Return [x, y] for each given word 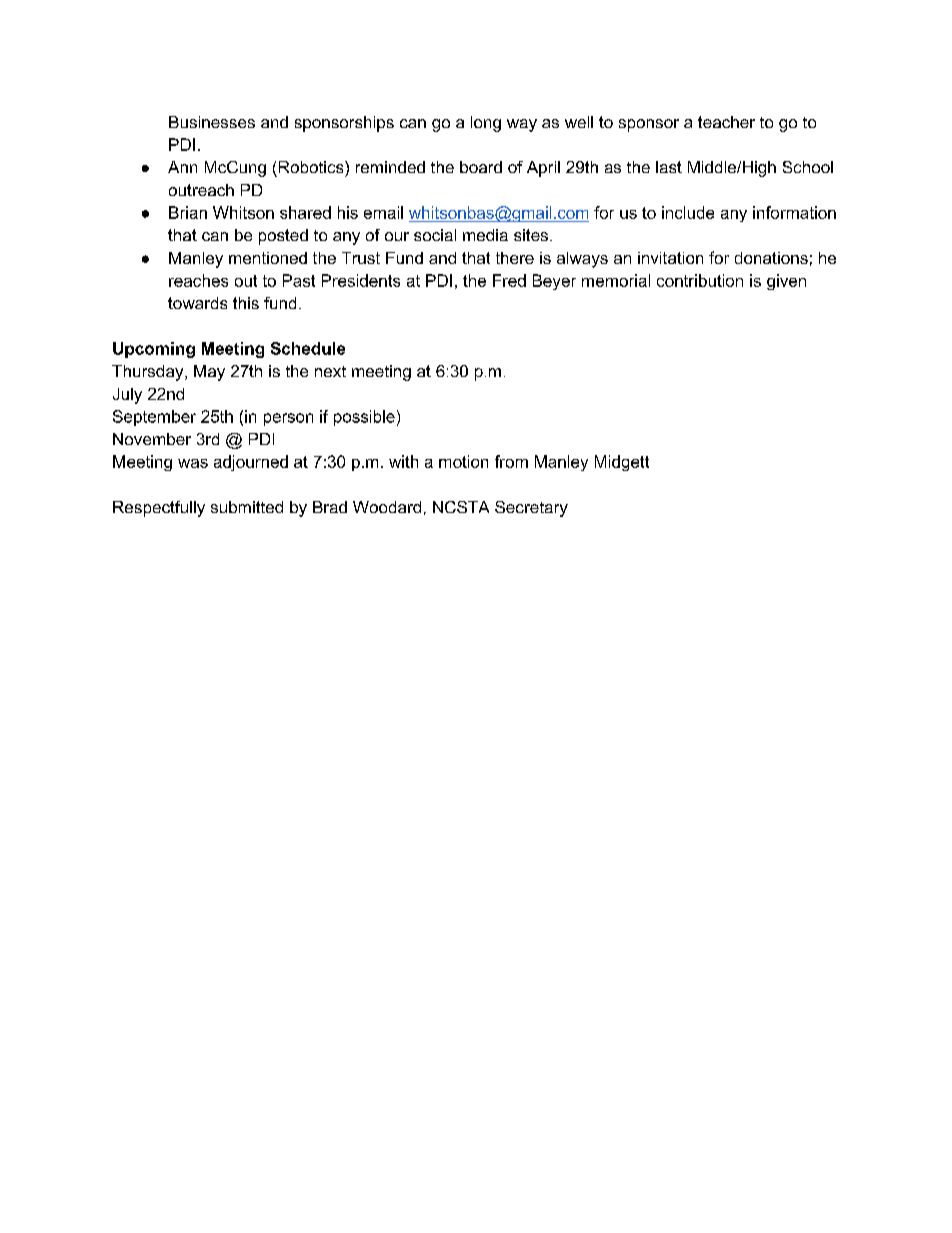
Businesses [212, 122]
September [154, 418]
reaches [198, 280]
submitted [247, 507]
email [383, 212]
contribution [700, 280]
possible [364, 418]
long [486, 124]
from [511, 461]
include [688, 212]
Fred [509, 280]
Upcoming [154, 350]
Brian [188, 212]
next [330, 371]
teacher [726, 122]
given [786, 282]
